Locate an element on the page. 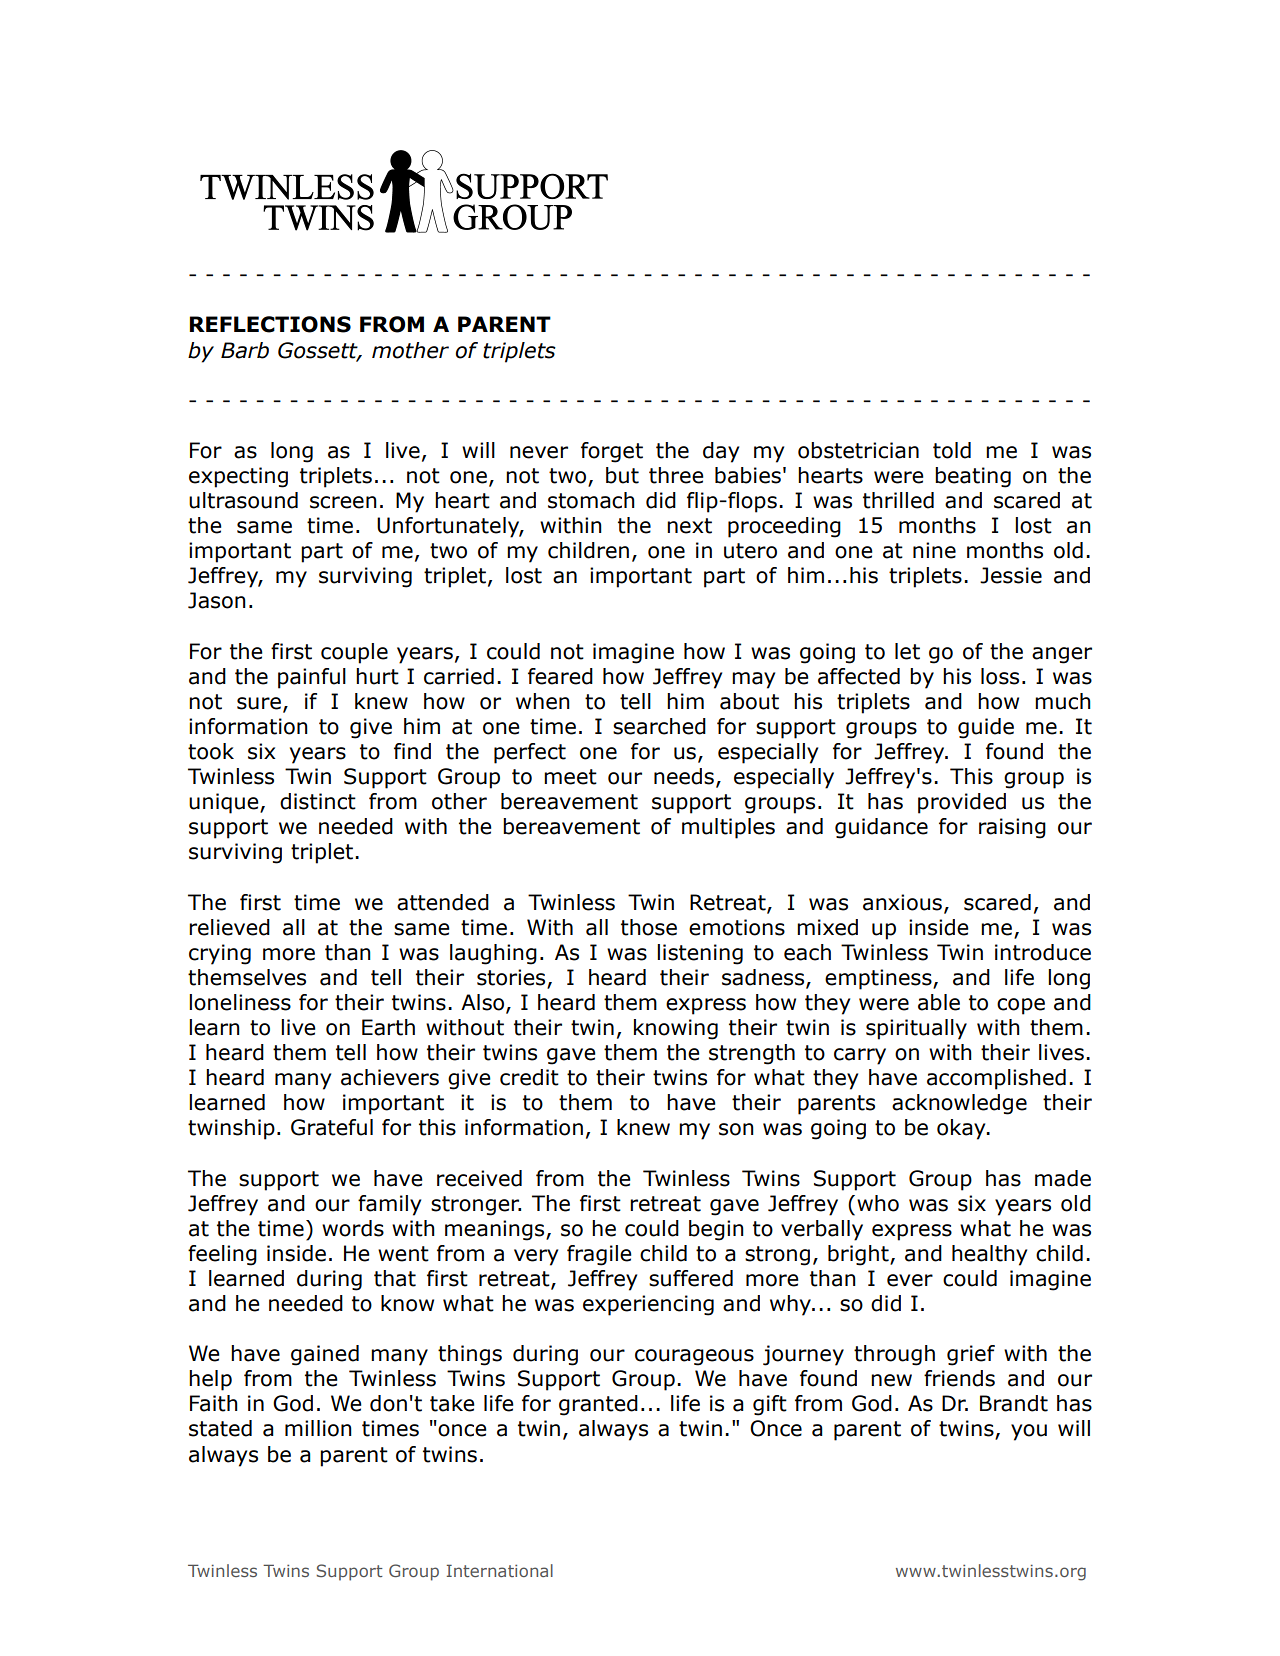 The height and width of the page is (1656, 1280). those is located at coordinates (649, 927).
